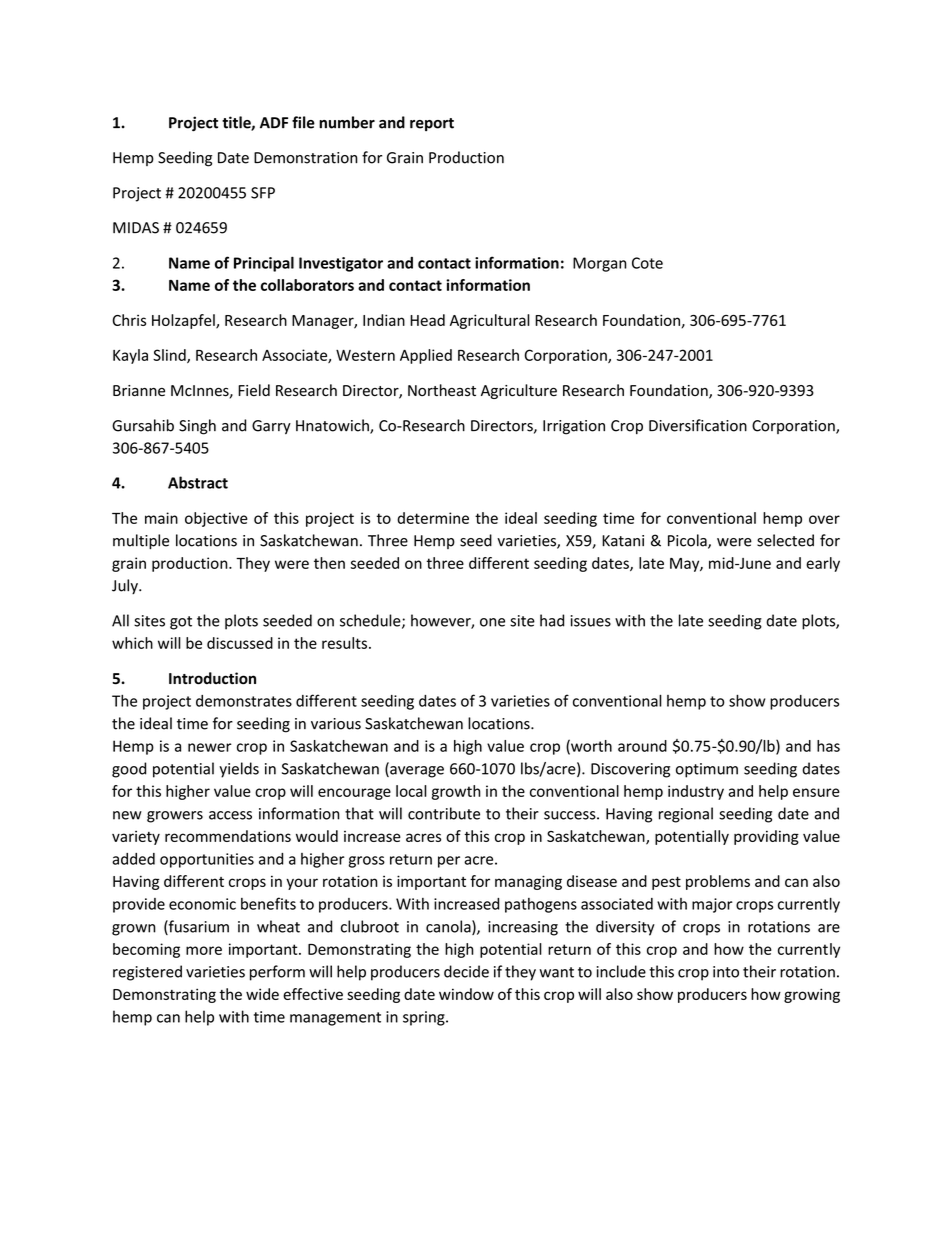 The height and width of the screenshot is (1233, 952). I want to click on Diversification, so click(698, 425).
